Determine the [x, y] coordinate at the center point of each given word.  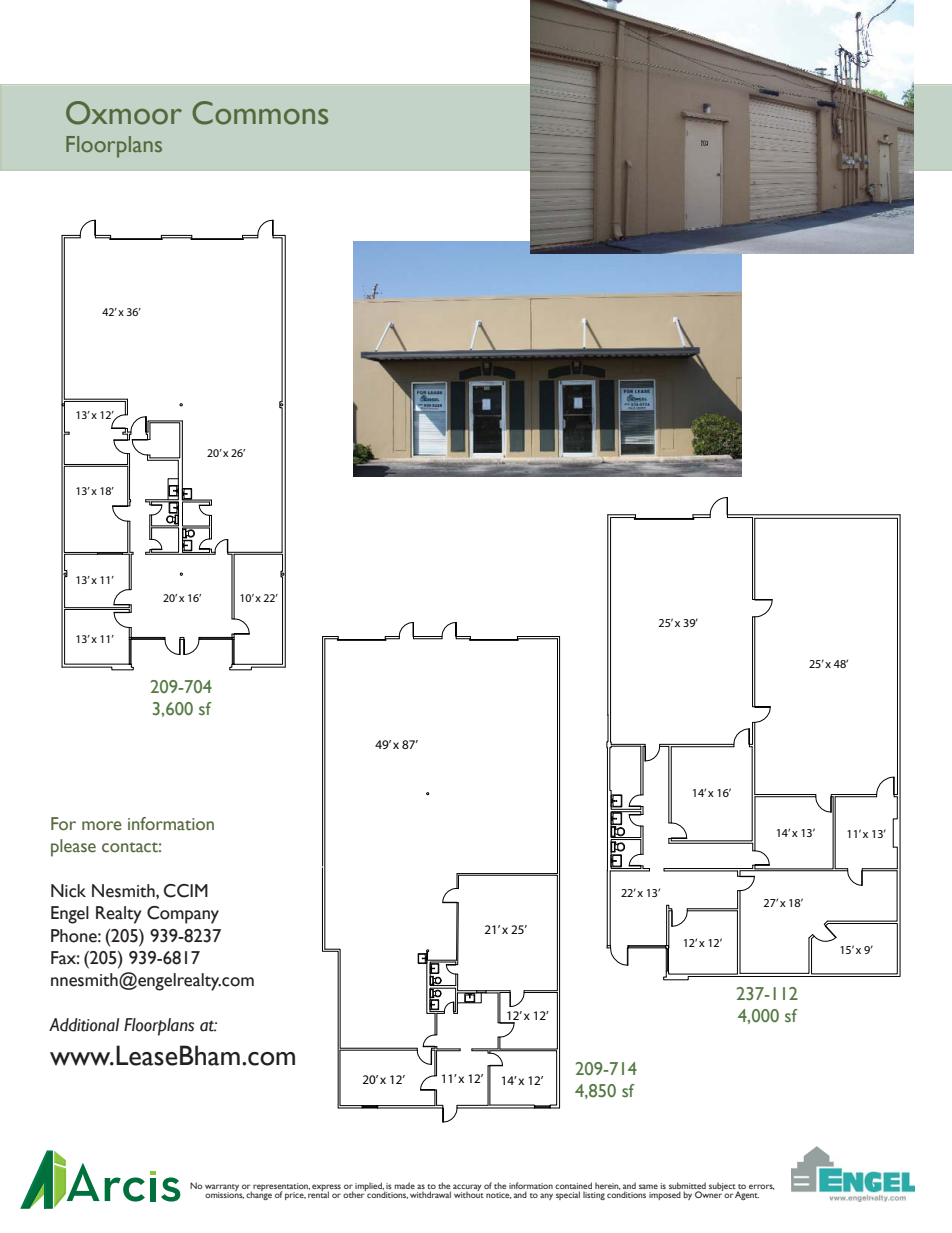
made [404, 1185]
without [469, 1194]
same [648, 1186]
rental [318, 1194]
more [102, 826]
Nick [68, 891]
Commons [260, 113]
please [73, 848]
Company [183, 915]
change [259, 1195]
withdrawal [430, 1194]
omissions [224, 1194]
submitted [687, 1187]
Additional [84, 1025]
